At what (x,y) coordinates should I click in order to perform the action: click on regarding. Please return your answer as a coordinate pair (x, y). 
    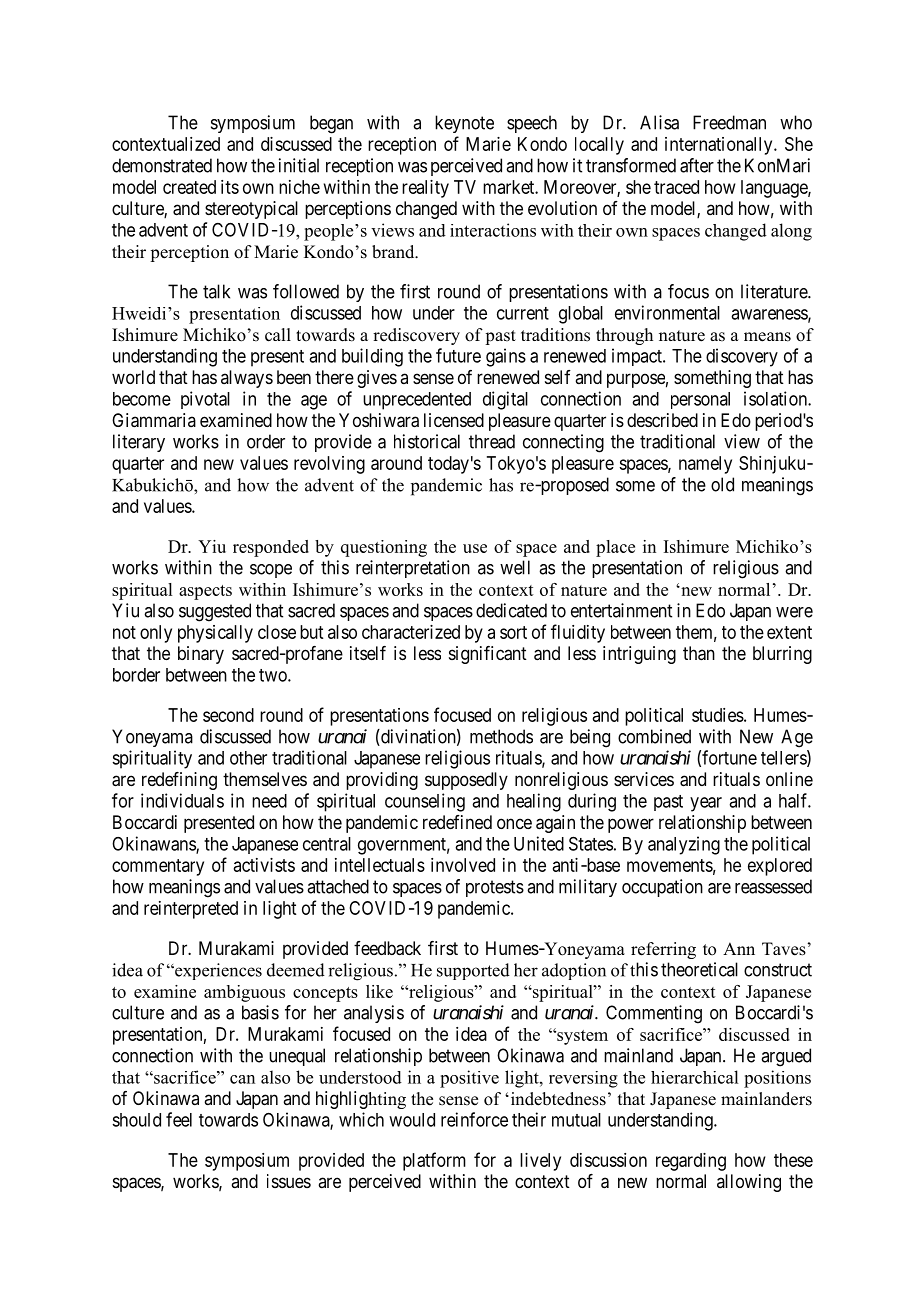
    Looking at the image, I should click on (691, 1162).
